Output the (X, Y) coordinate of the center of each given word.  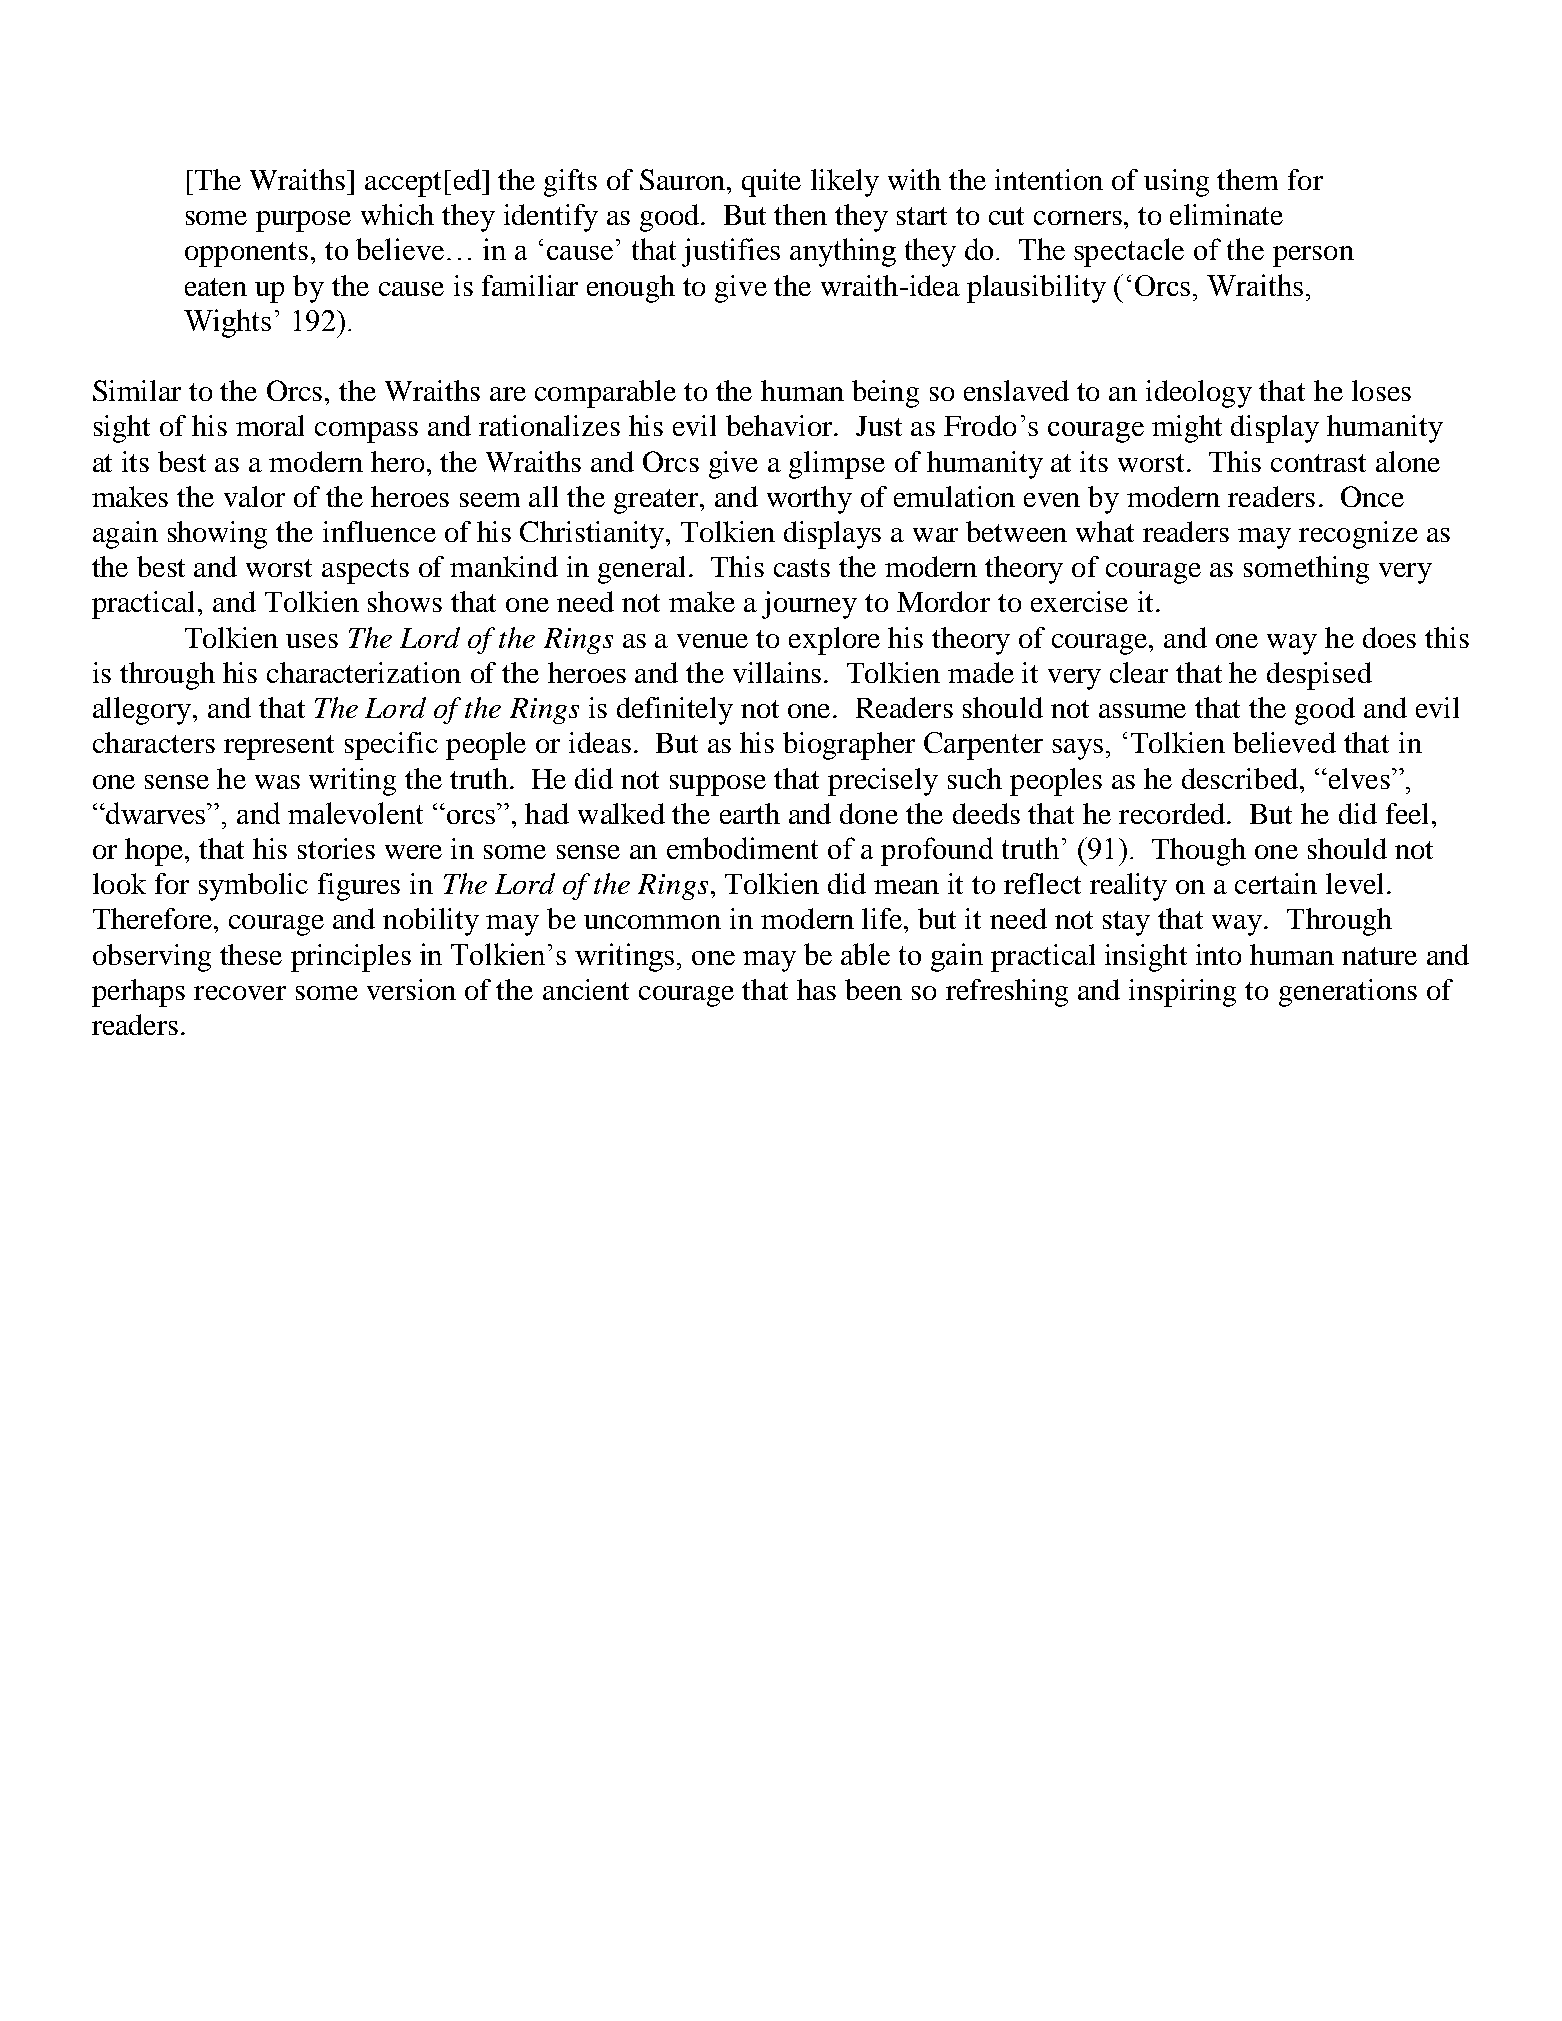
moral (270, 425)
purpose (303, 221)
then (800, 214)
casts (802, 568)
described (1241, 778)
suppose (718, 785)
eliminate (1226, 214)
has (816, 989)
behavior (780, 425)
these (251, 954)
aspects (365, 571)
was (277, 782)
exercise (1079, 601)
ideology (1199, 394)
